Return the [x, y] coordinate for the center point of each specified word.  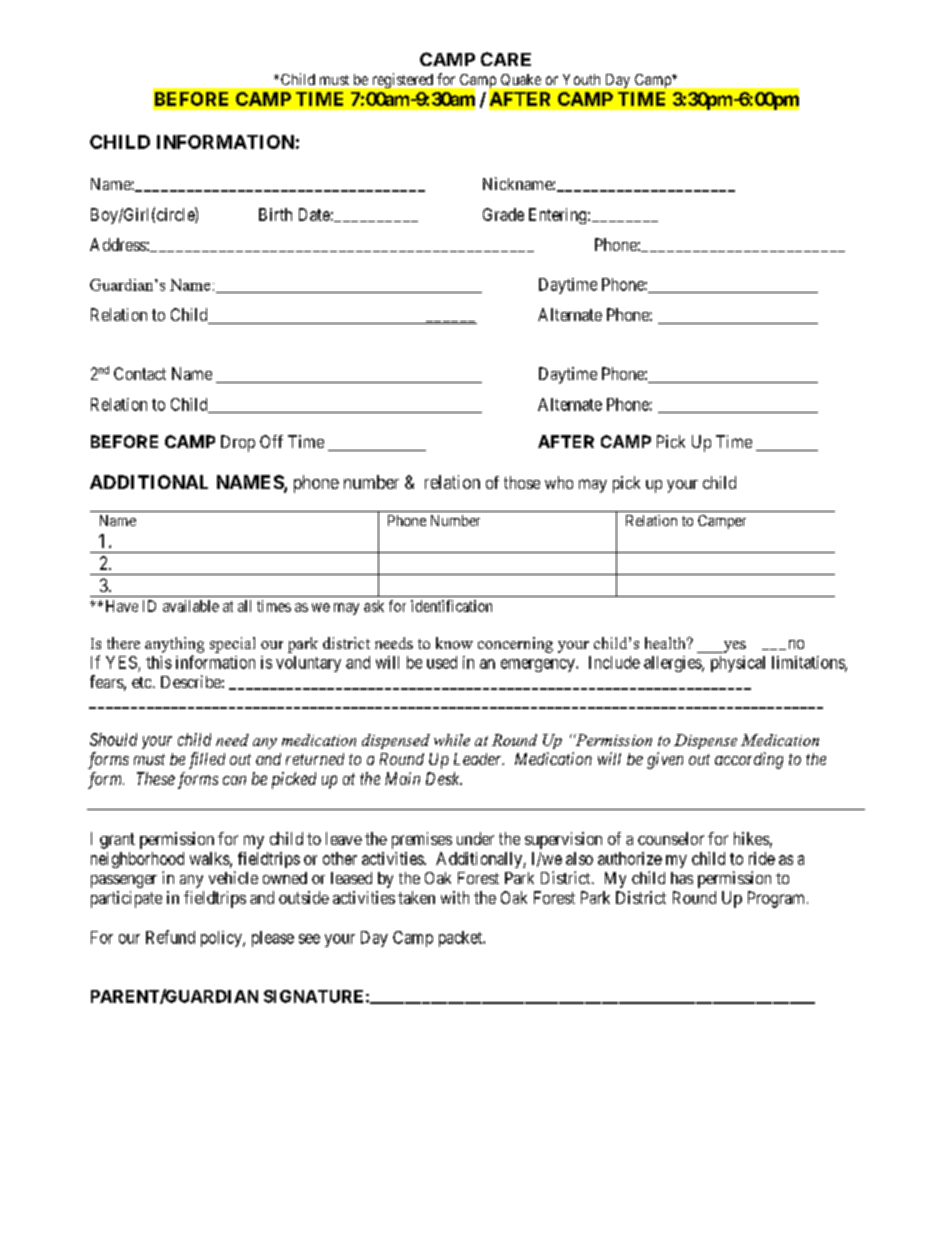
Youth [581, 79]
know [454, 643]
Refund [170, 937]
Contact [140, 373]
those [522, 482]
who [559, 482]
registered [403, 80]
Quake [521, 80]
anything [174, 645]
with [455, 897]
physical [738, 664]
